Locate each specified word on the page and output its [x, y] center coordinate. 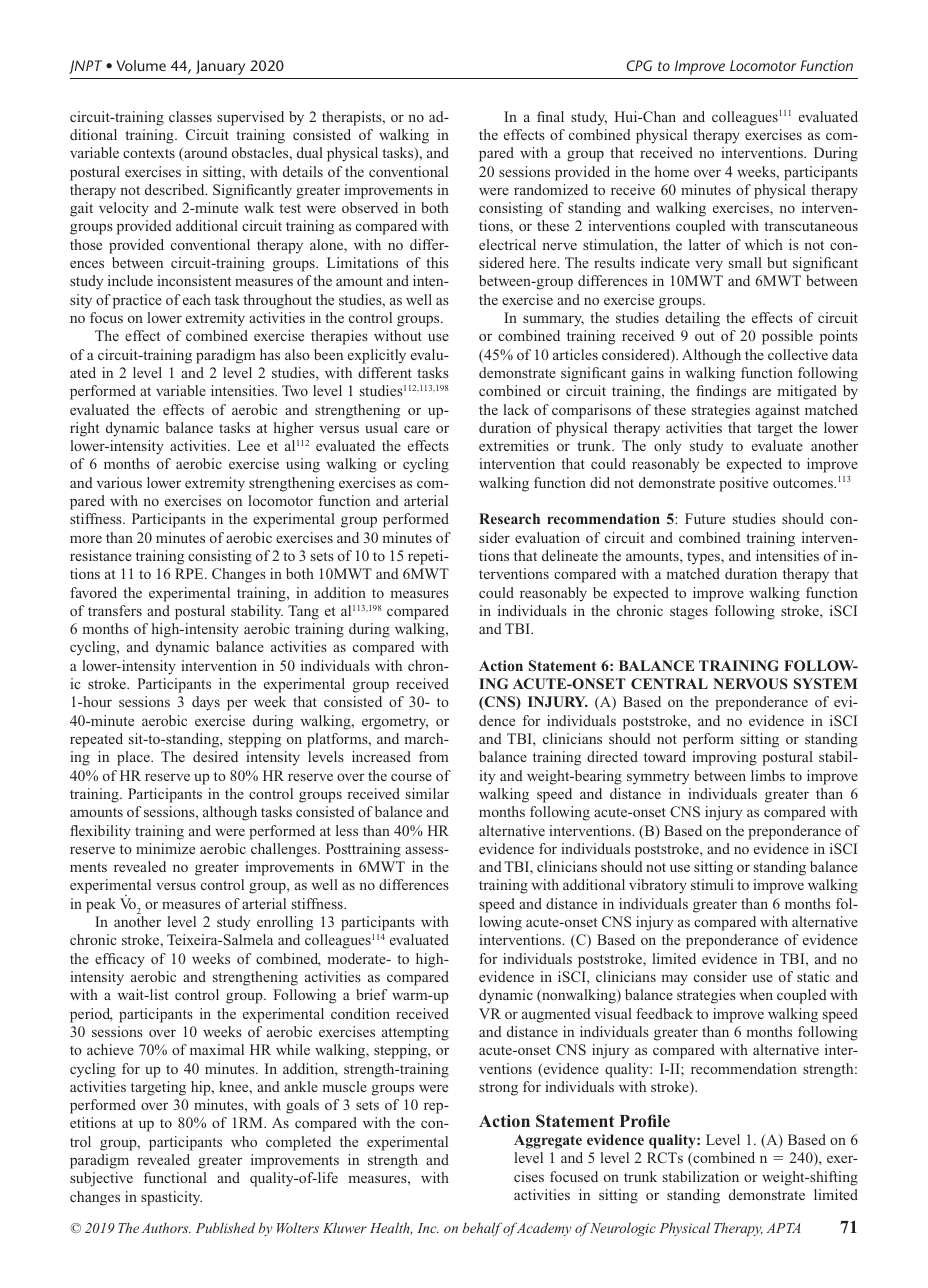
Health [391, 1228]
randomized [551, 189]
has [270, 354]
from [434, 756]
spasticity [171, 1198]
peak [101, 905]
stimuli [712, 884]
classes [190, 116]
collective [798, 354]
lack [516, 409]
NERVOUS [750, 683]
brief [371, 994]
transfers [115, 610]
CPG [639, 65]
